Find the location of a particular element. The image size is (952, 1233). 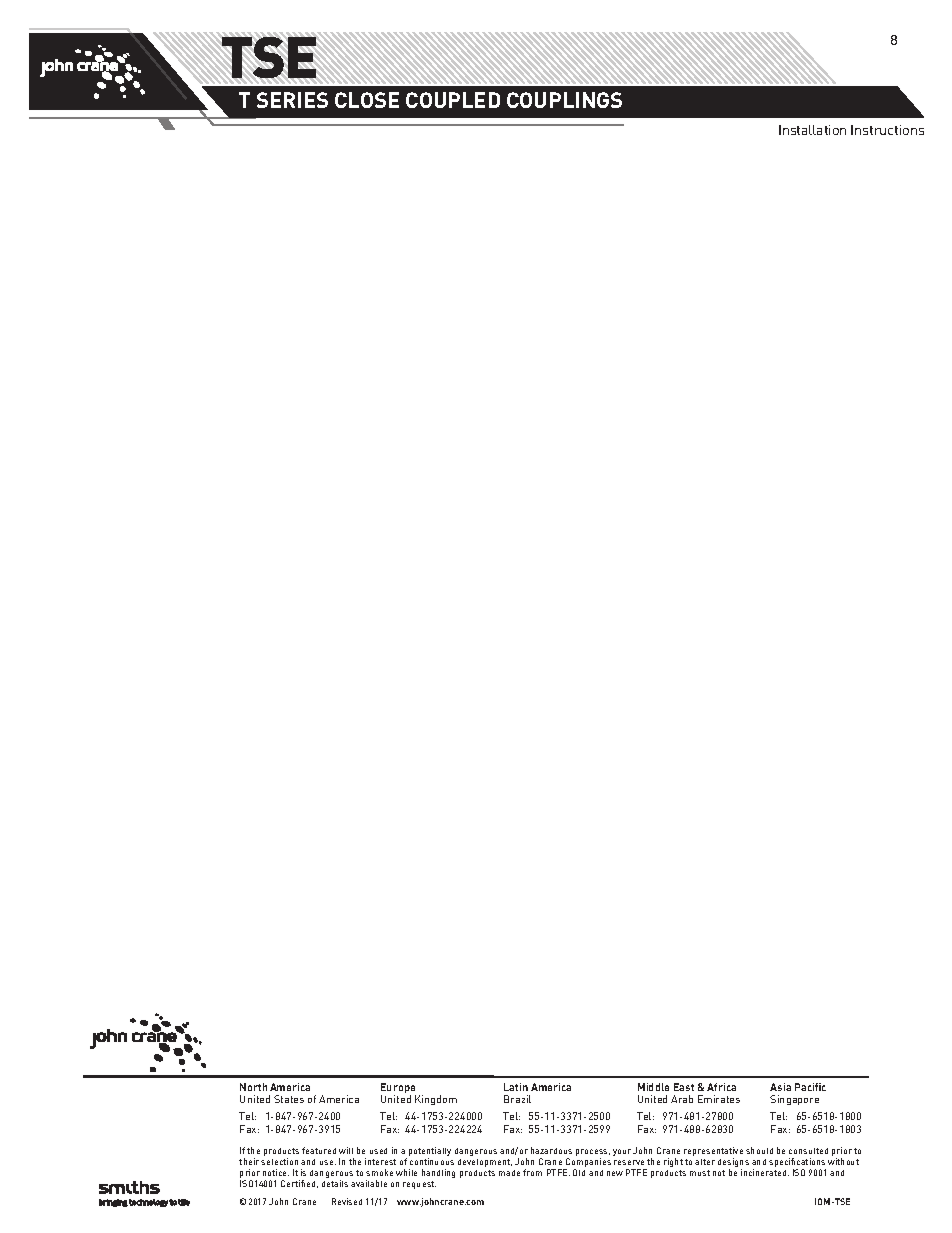

Instructions is located at coordinates (887, 130).
